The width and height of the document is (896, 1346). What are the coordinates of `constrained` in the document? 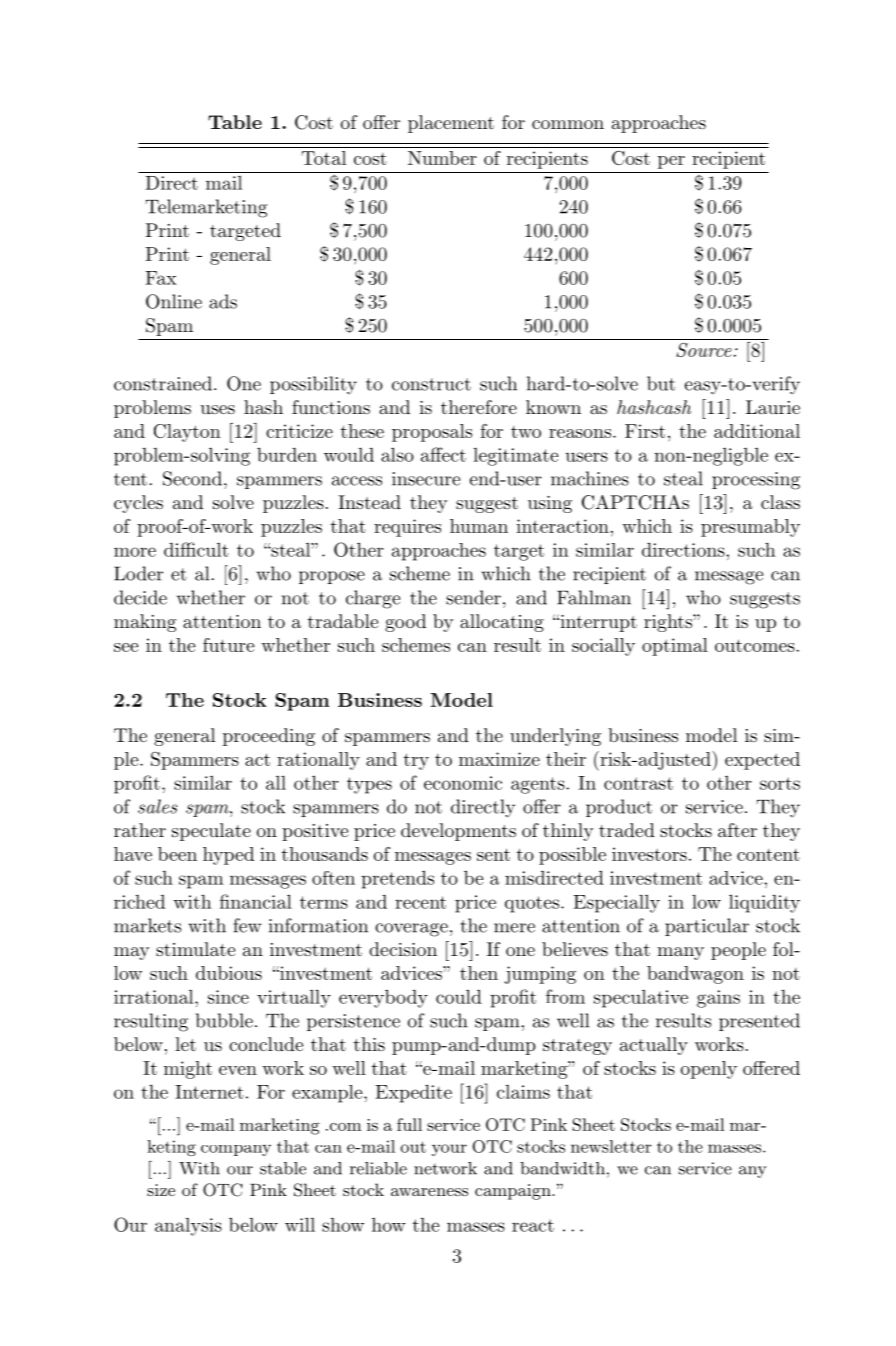 It's located at (163, 383).
